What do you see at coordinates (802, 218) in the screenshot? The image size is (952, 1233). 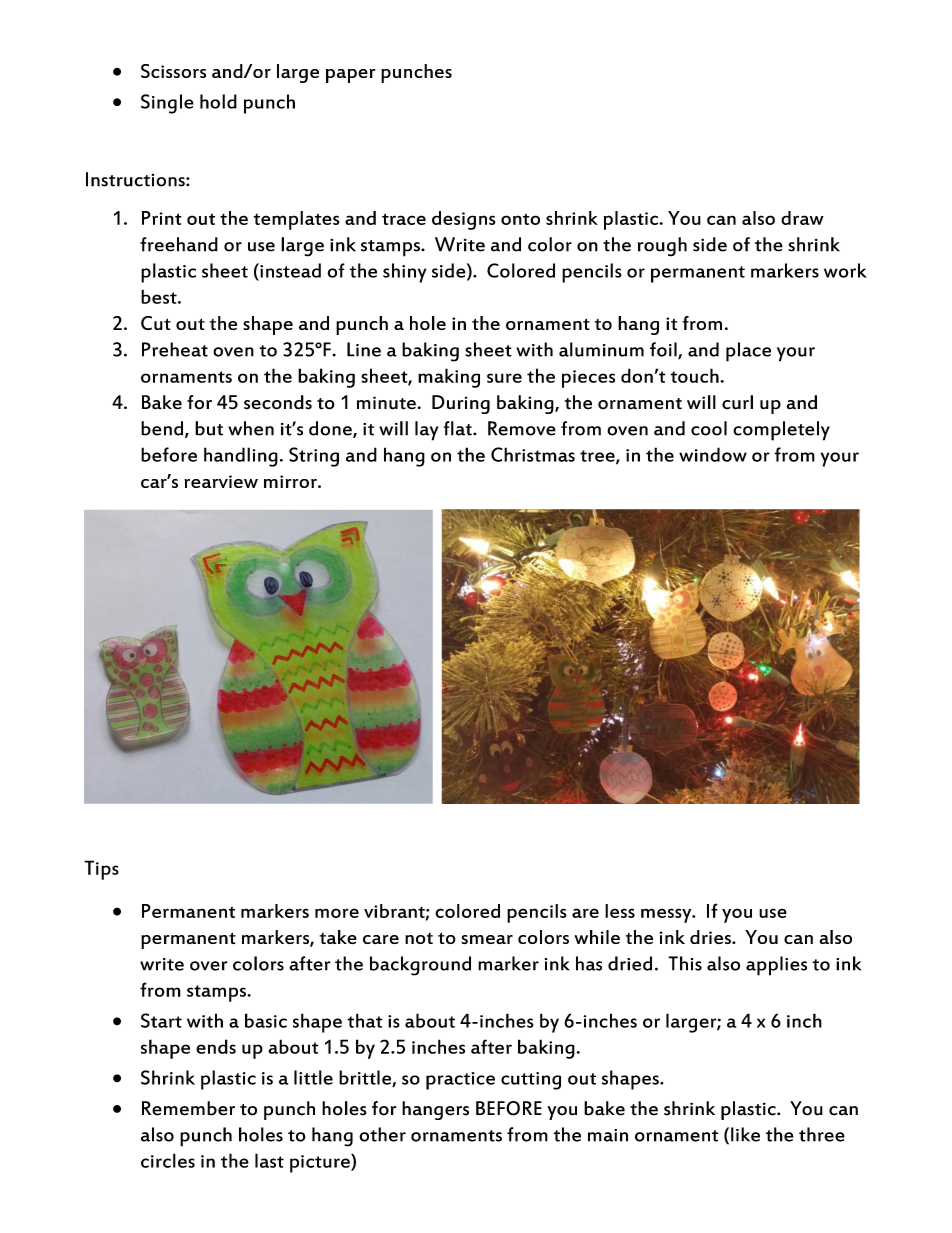 I see `draw` at bounding box center [802, 218].
